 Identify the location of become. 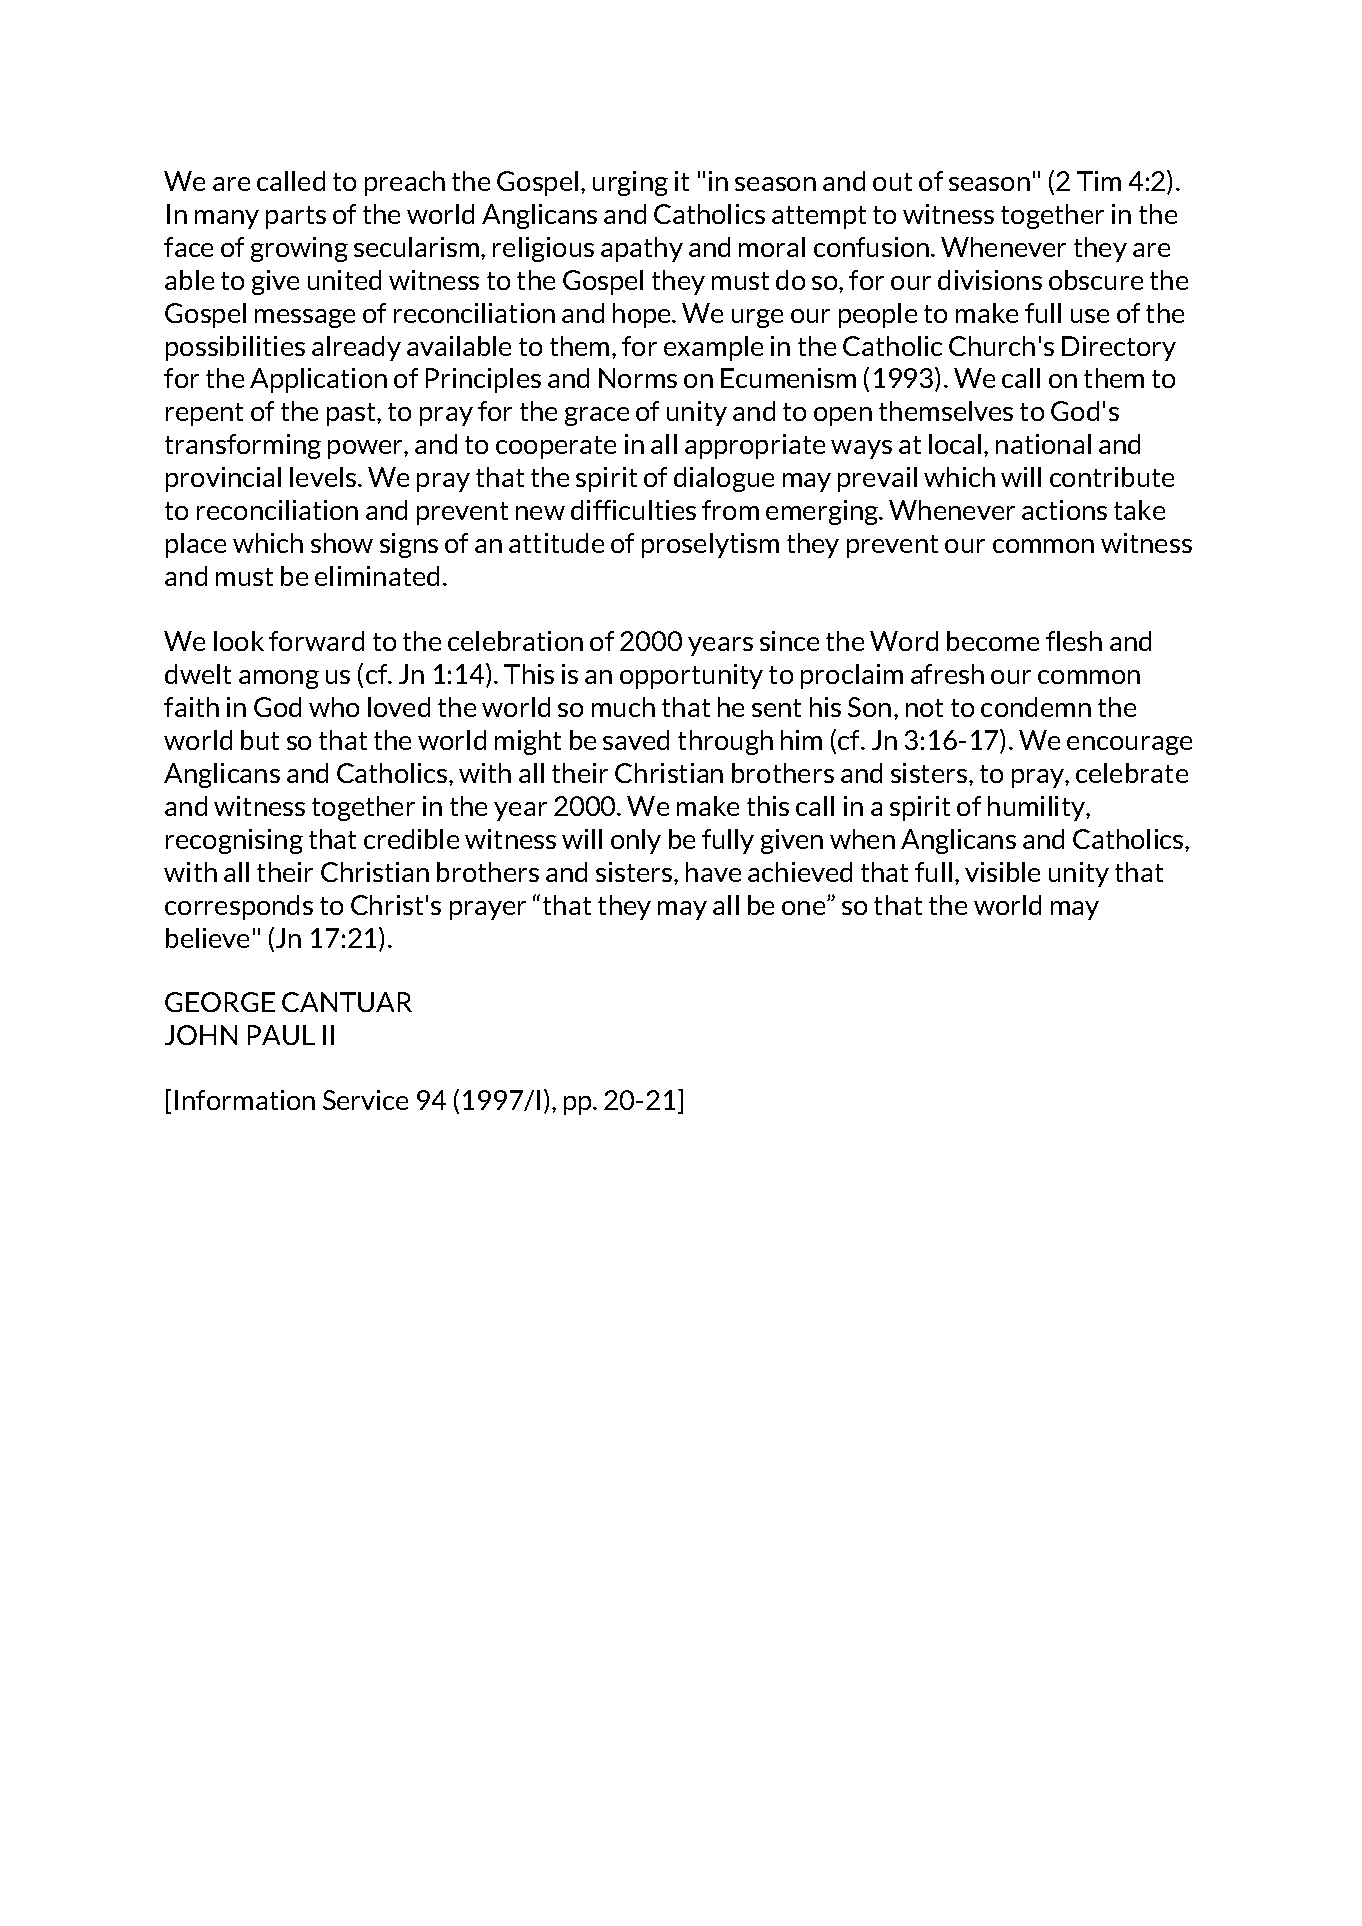
(993, 641).
